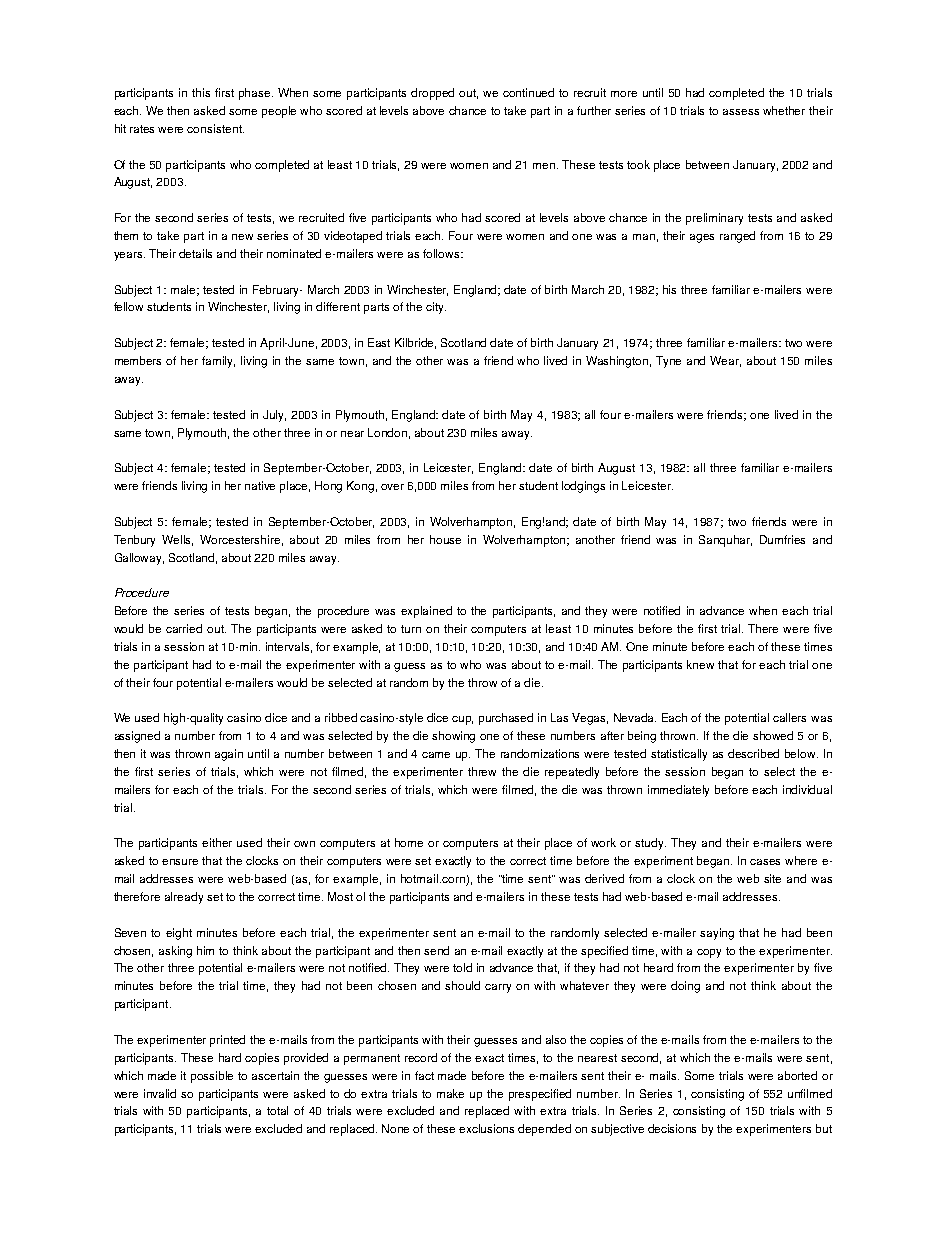 This screenshot has width=952, height=1233. What do you see at coordinates (773, 735) in the screenshot?
I see `showed` at bounding box center [773, 735].
